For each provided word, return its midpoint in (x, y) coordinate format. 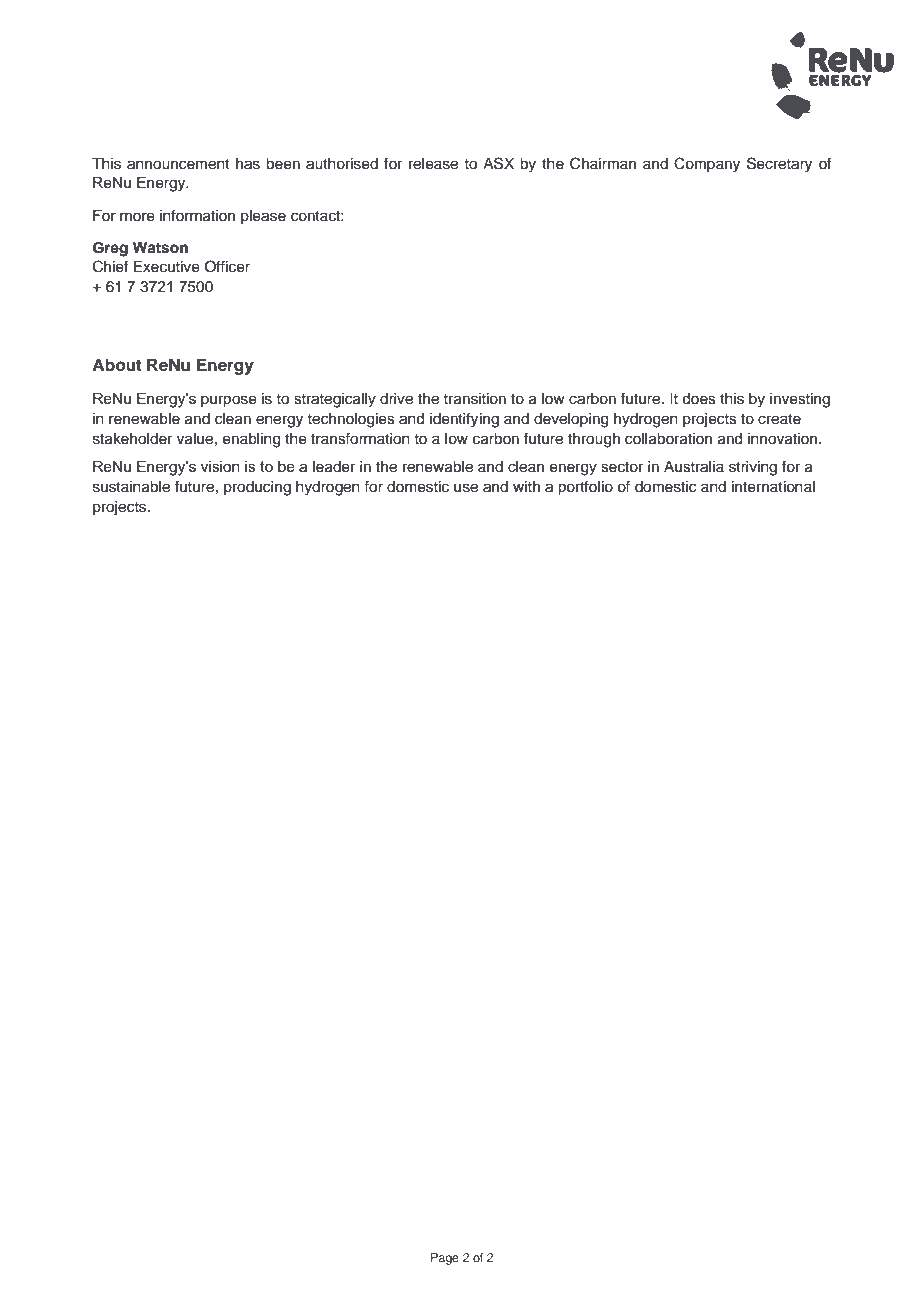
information (197, 215)
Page (445, 1259)
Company (707, 165)
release (433, 164)
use (466, 488)
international (773, 487)
